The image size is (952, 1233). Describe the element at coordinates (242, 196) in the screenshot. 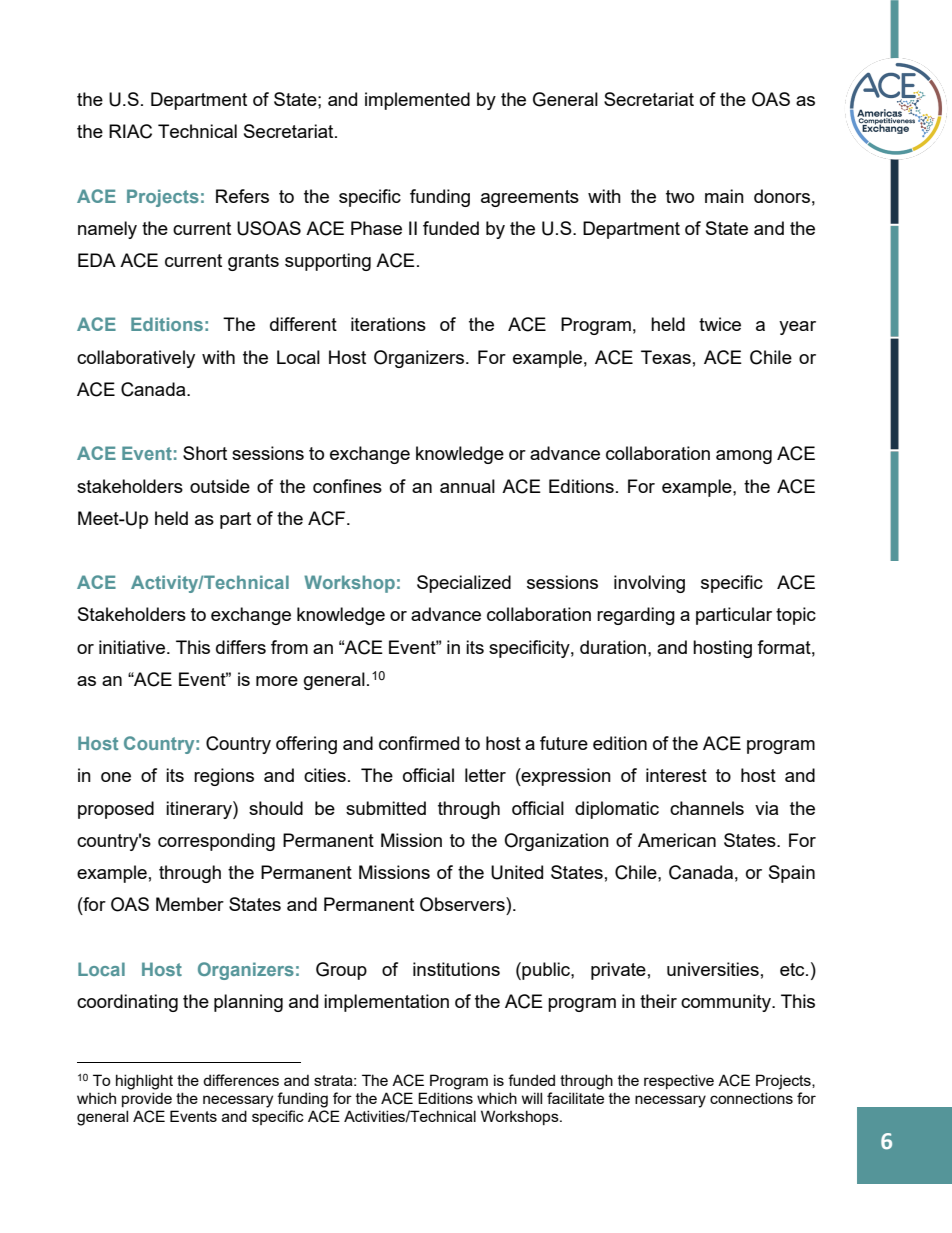

I see `Refers` at that location.
